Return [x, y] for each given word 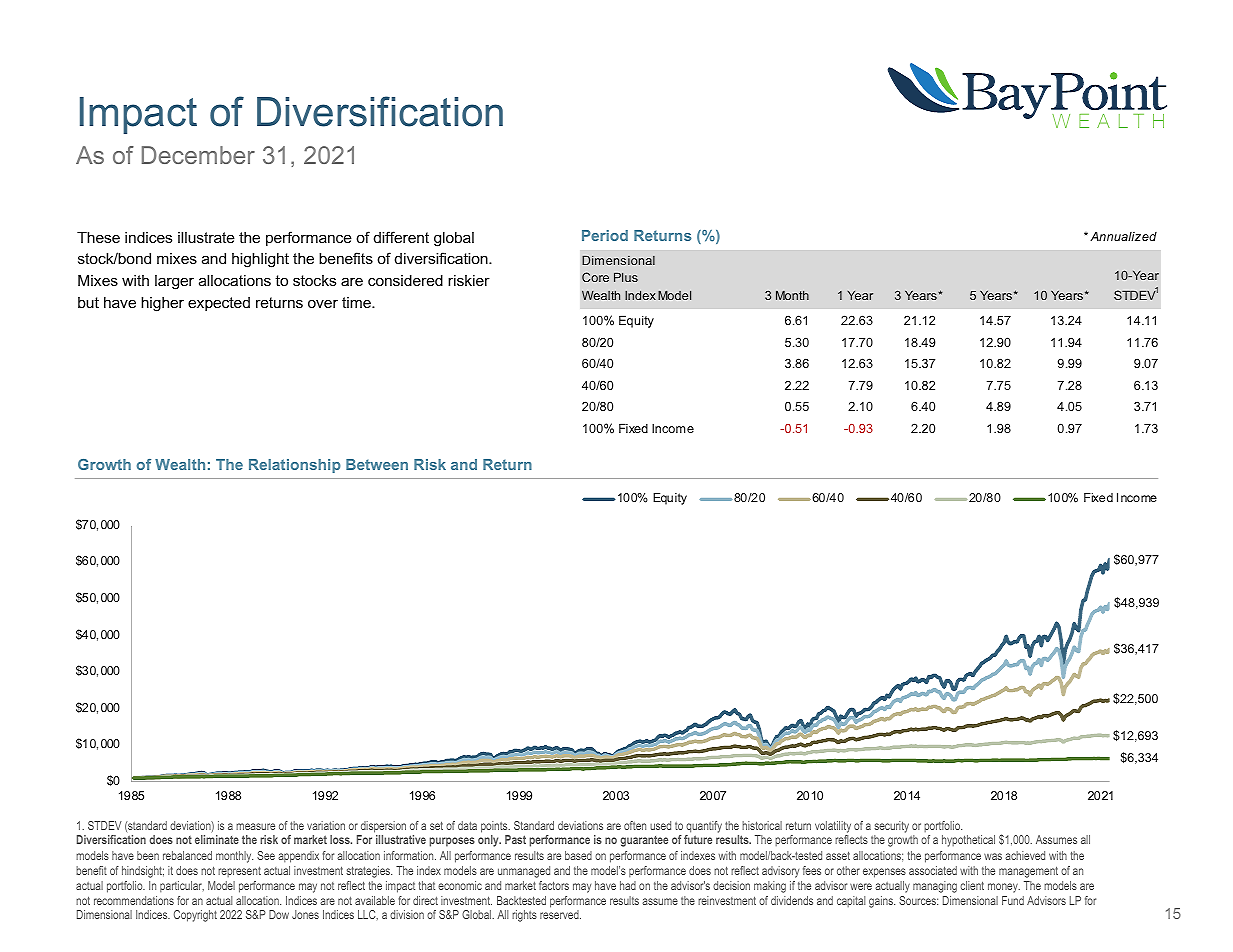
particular [182, 886]
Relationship [295, 466]
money [1004, 888]
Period [605, 235]
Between [377, 464]
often [635, 825]
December [198, 155]
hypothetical [968, 841]
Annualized [1123, 236]
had [628, 885]
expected [219, 304]
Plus [626, 277]
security [891, 828]
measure [255, 826]
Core [595, 277]
